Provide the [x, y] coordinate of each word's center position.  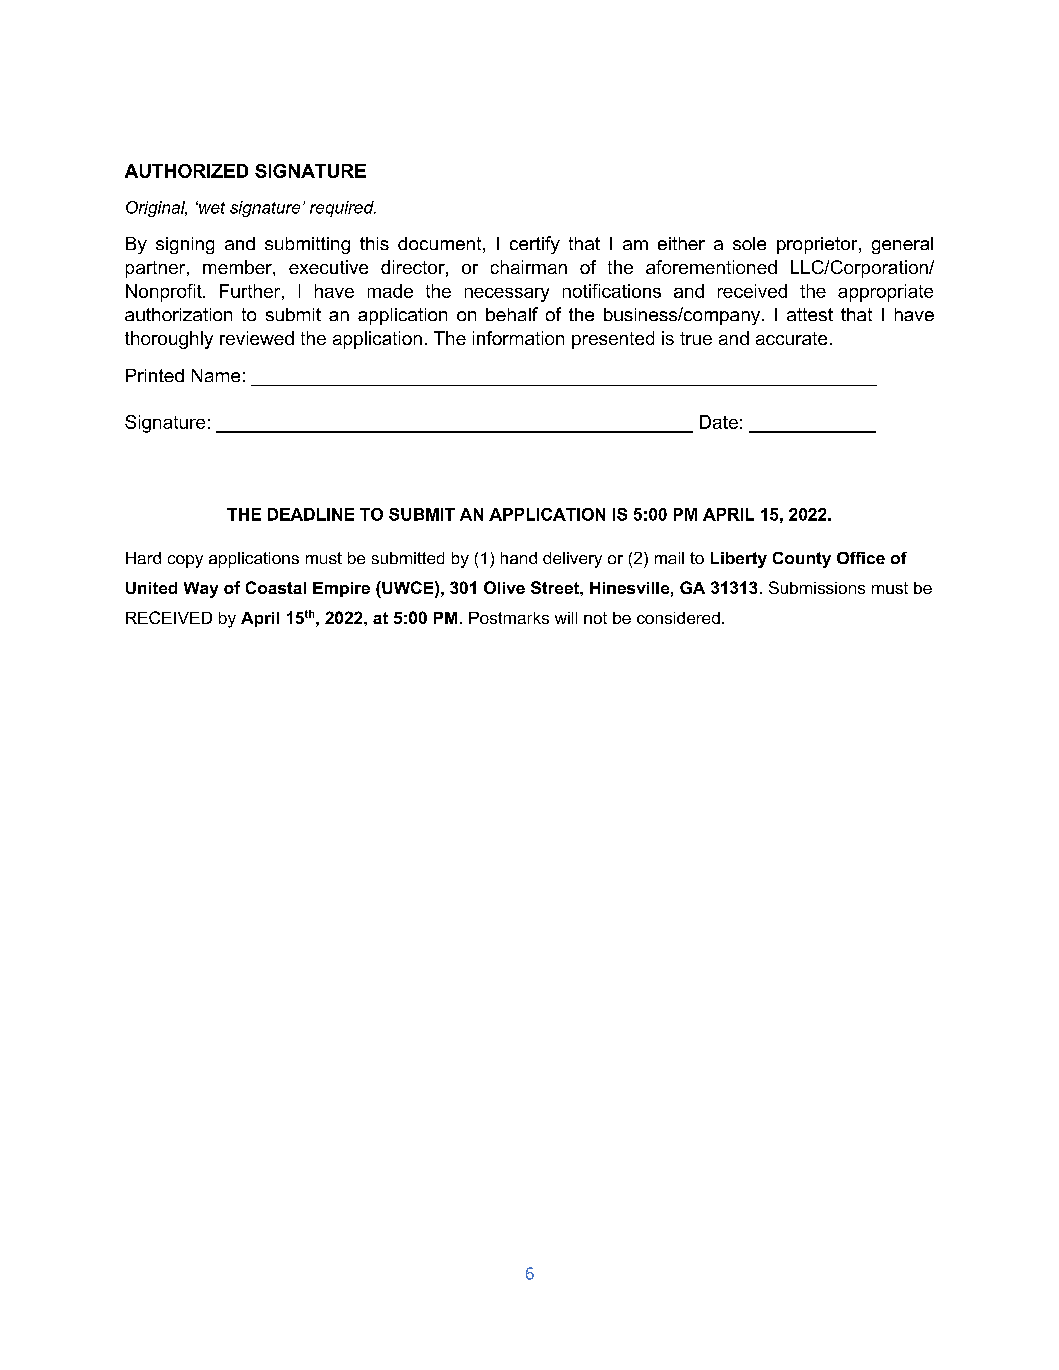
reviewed [257, 338]
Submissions [817, 587]
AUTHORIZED [186, 171]
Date [719, 422]
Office [861, 558]
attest [810, 314]
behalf [512, 314]
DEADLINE [311, 514]
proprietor [818, 245]
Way [201, 590]
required [343, 209]
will [566, 618]
